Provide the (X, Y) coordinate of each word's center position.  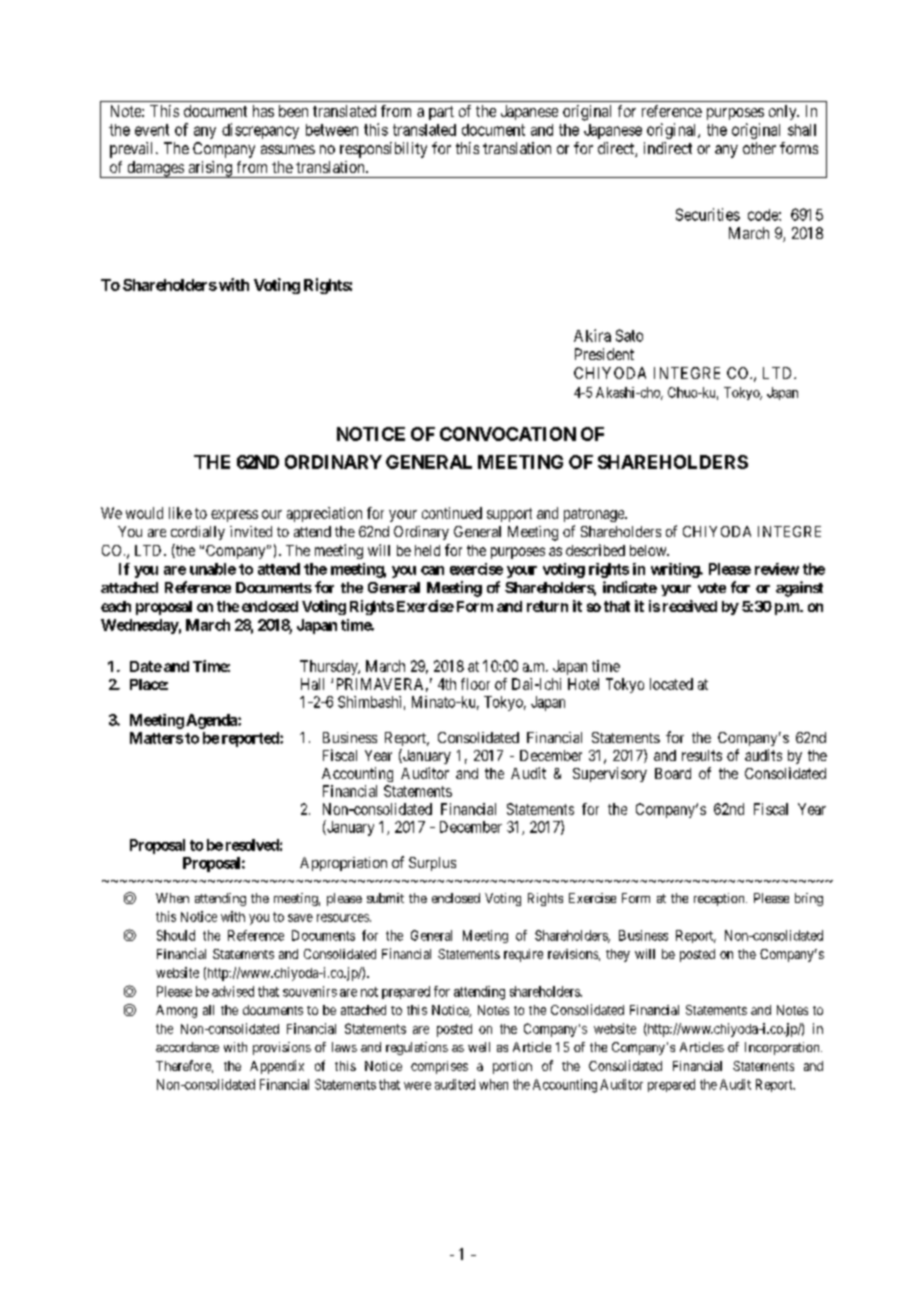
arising (210, 169)
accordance (187, 1047)
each (116, 606)
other (759, 148)
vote (712, 588)
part (441, 113)
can (432, 570)
